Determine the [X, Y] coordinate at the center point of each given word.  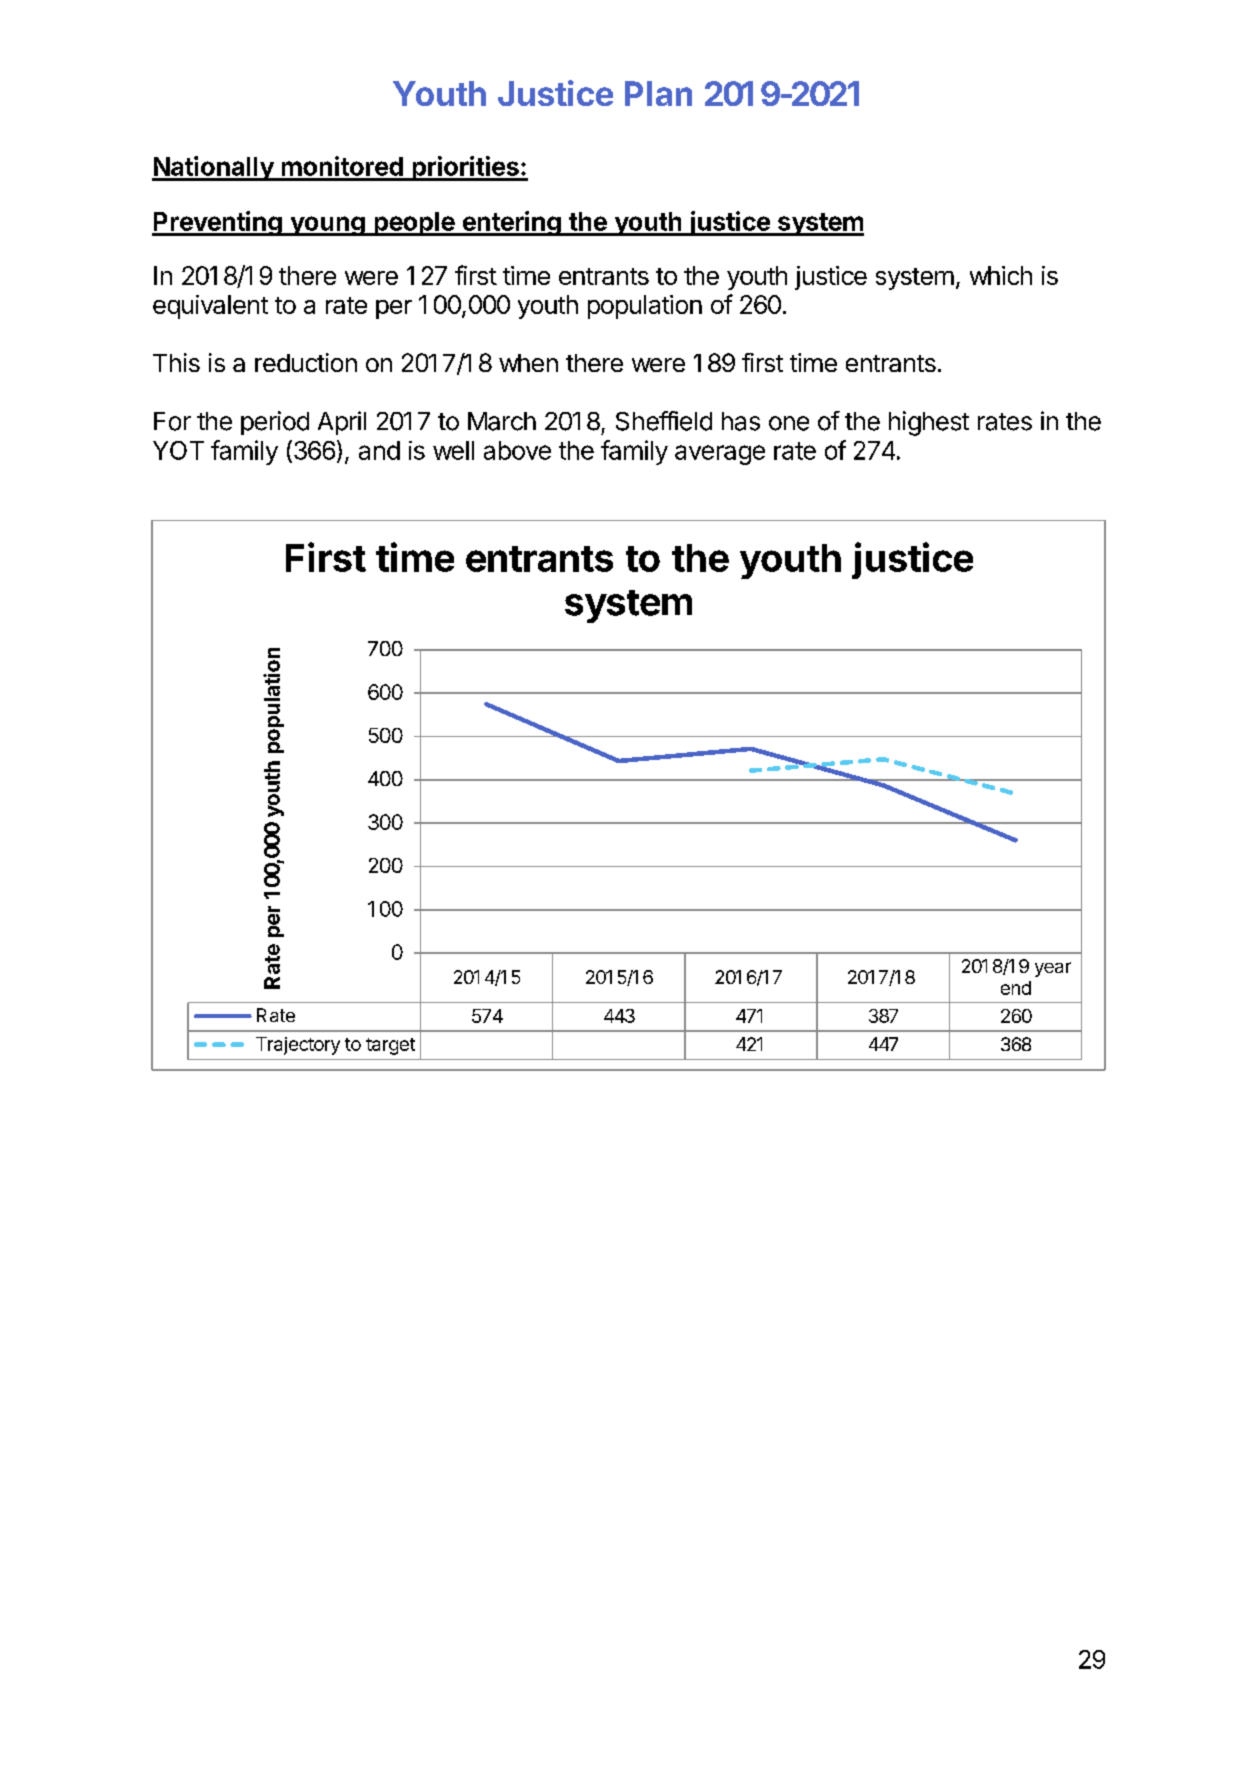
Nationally [214, 168]
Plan [658, 93]
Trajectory [298, 1046]
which [1001, 275]
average [720, 455]
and [379, 450]
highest [929, 423]
